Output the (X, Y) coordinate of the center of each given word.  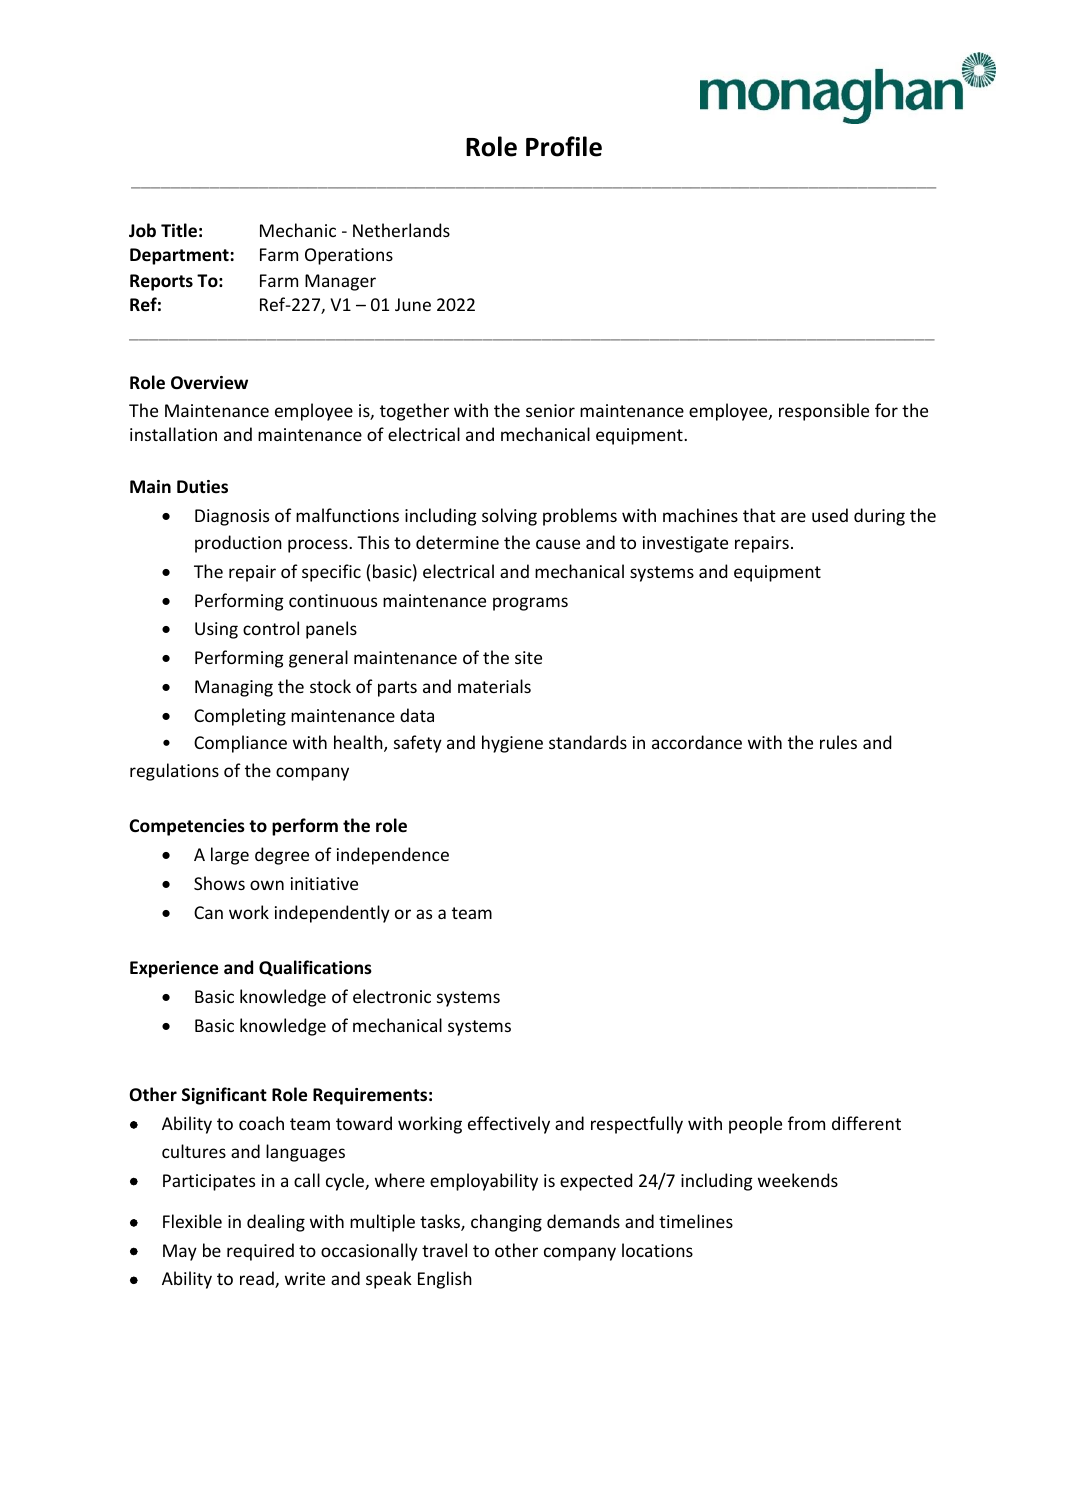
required (260, 1252)
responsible (824, 412)
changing (506, 1223)
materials (494, 686)
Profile (564, 146)
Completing (240, 717)
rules (838, 742)
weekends (798, 1180)
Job (142, 230)
